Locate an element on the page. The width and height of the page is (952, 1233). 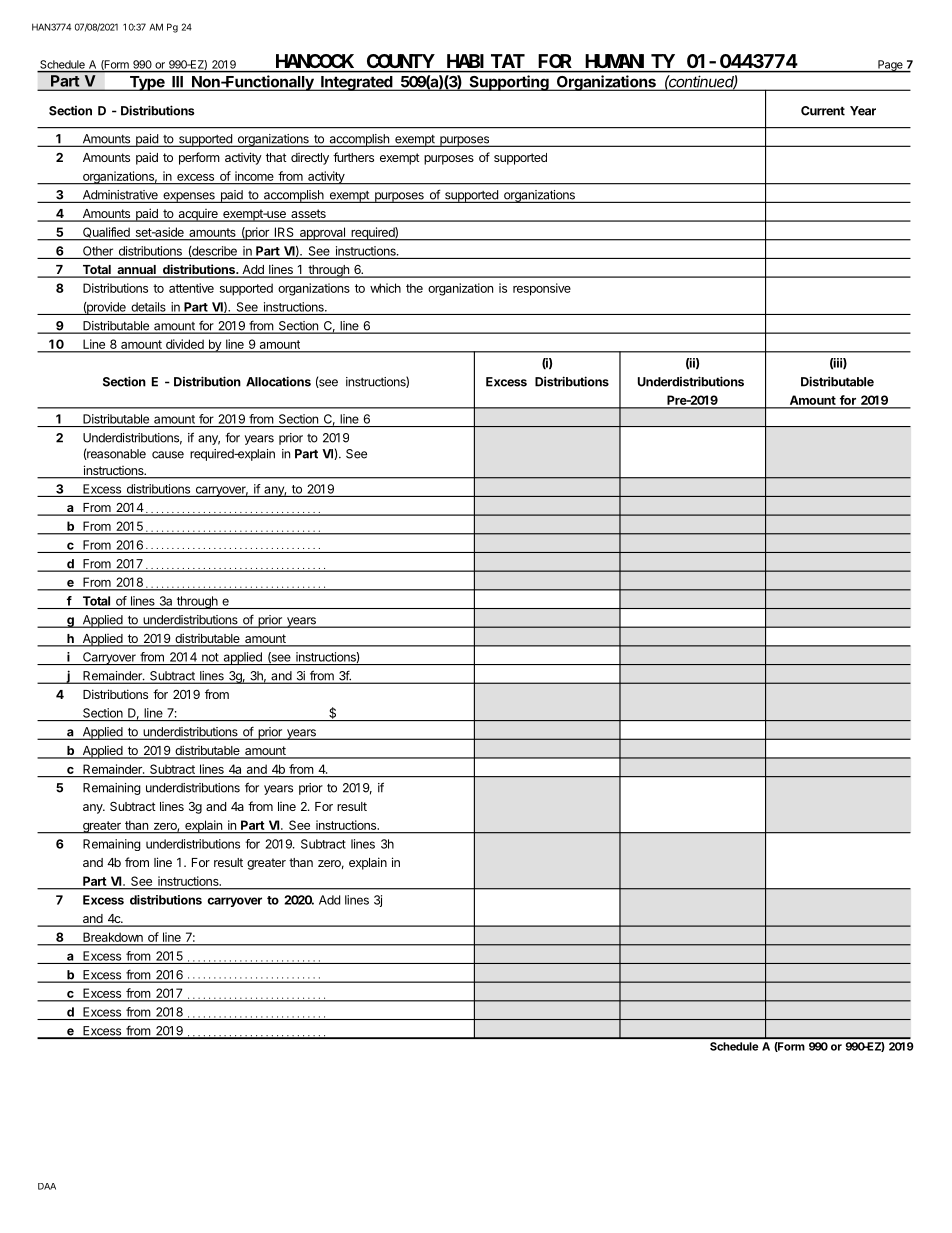
not is located at coordinates (210, 657).
